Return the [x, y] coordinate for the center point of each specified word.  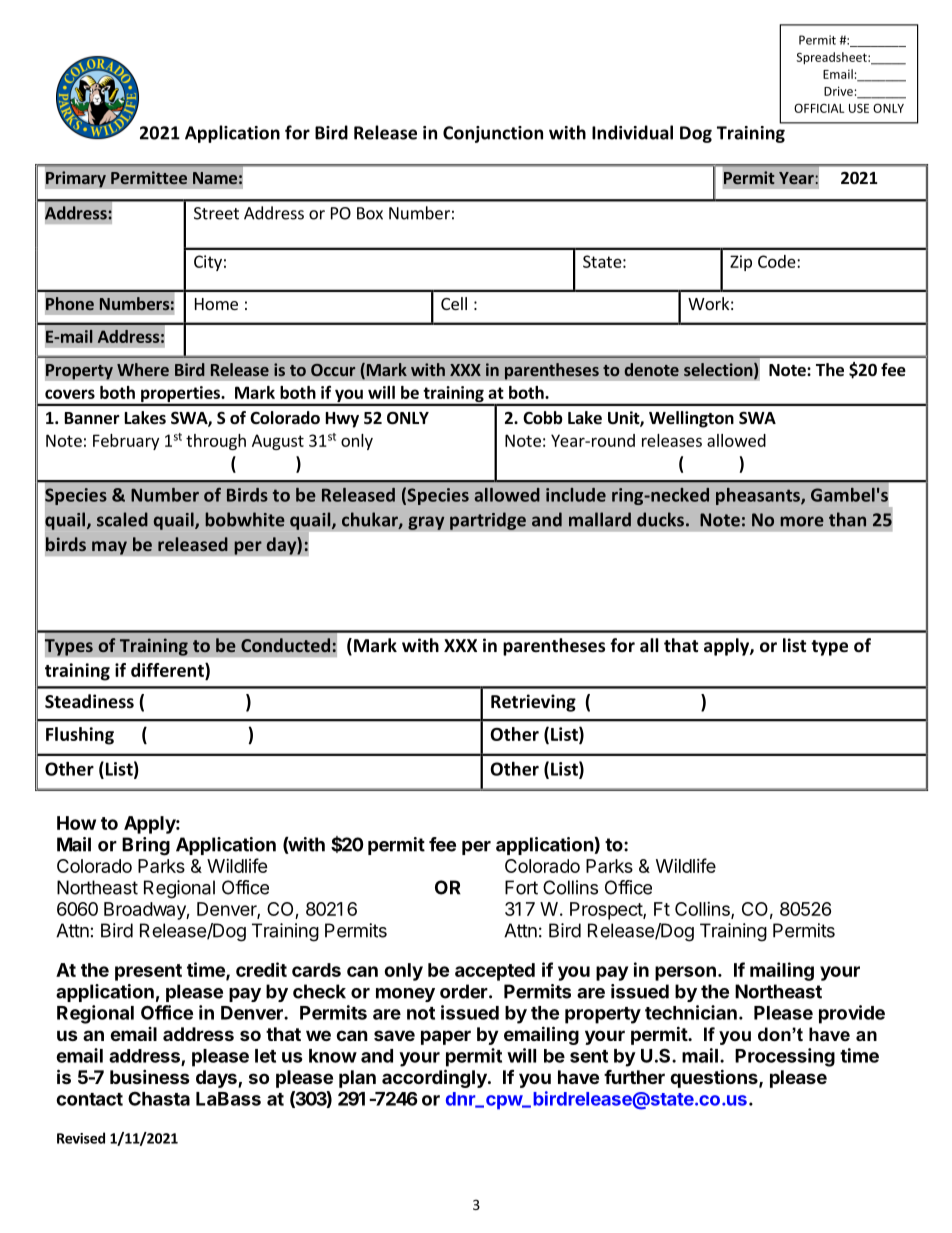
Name [215, 178]
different [168, 670]
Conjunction [493, 134]
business [150, 1076]
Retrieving [533, 703]
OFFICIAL [819, 108]
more [802, 521]
